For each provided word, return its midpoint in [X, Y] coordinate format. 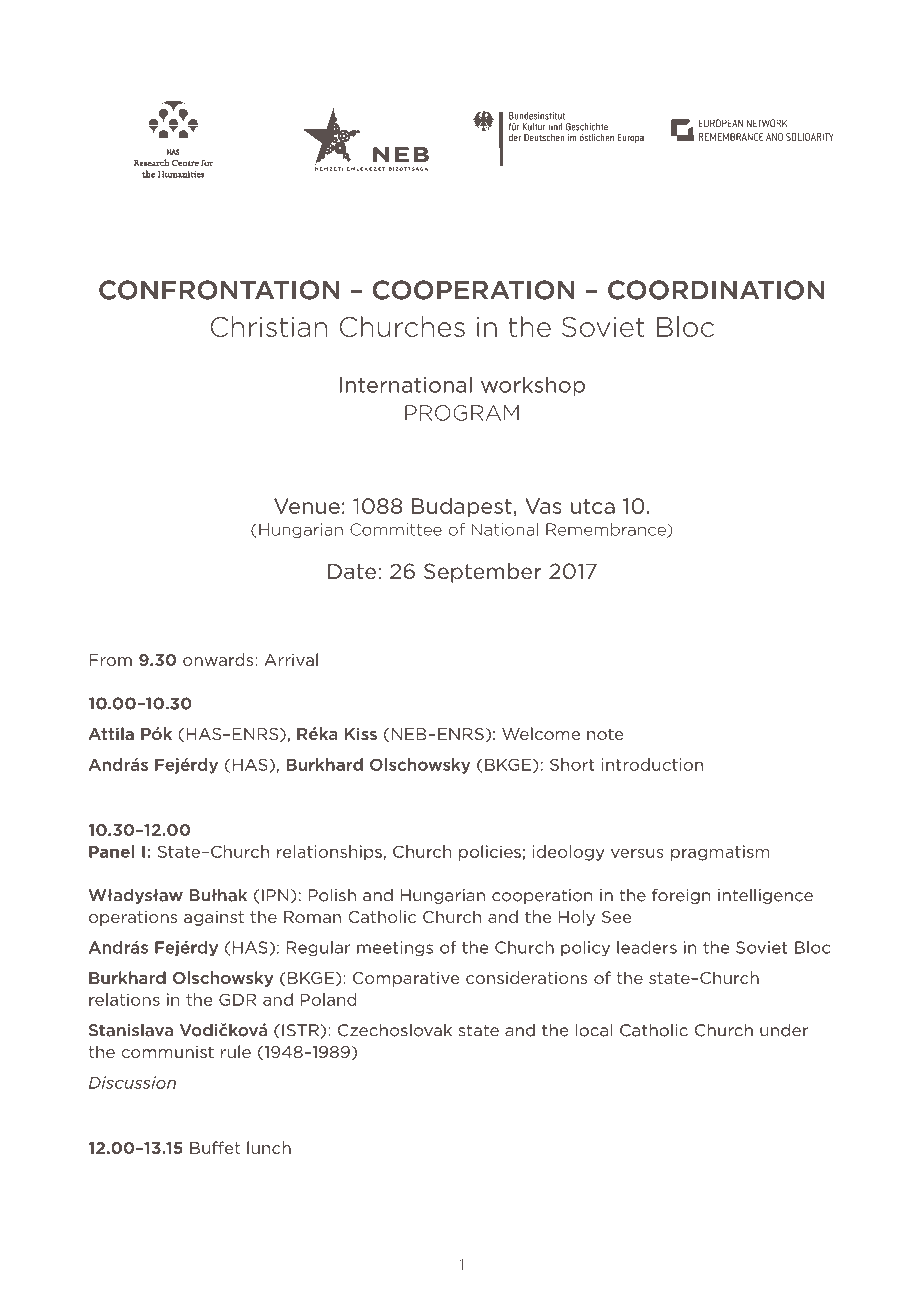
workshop [533, 386]
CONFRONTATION [219, 290]
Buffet [215, 1147]
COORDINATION [716, 290]
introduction [652, 764]
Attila [111, 733]
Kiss [361, 733]
